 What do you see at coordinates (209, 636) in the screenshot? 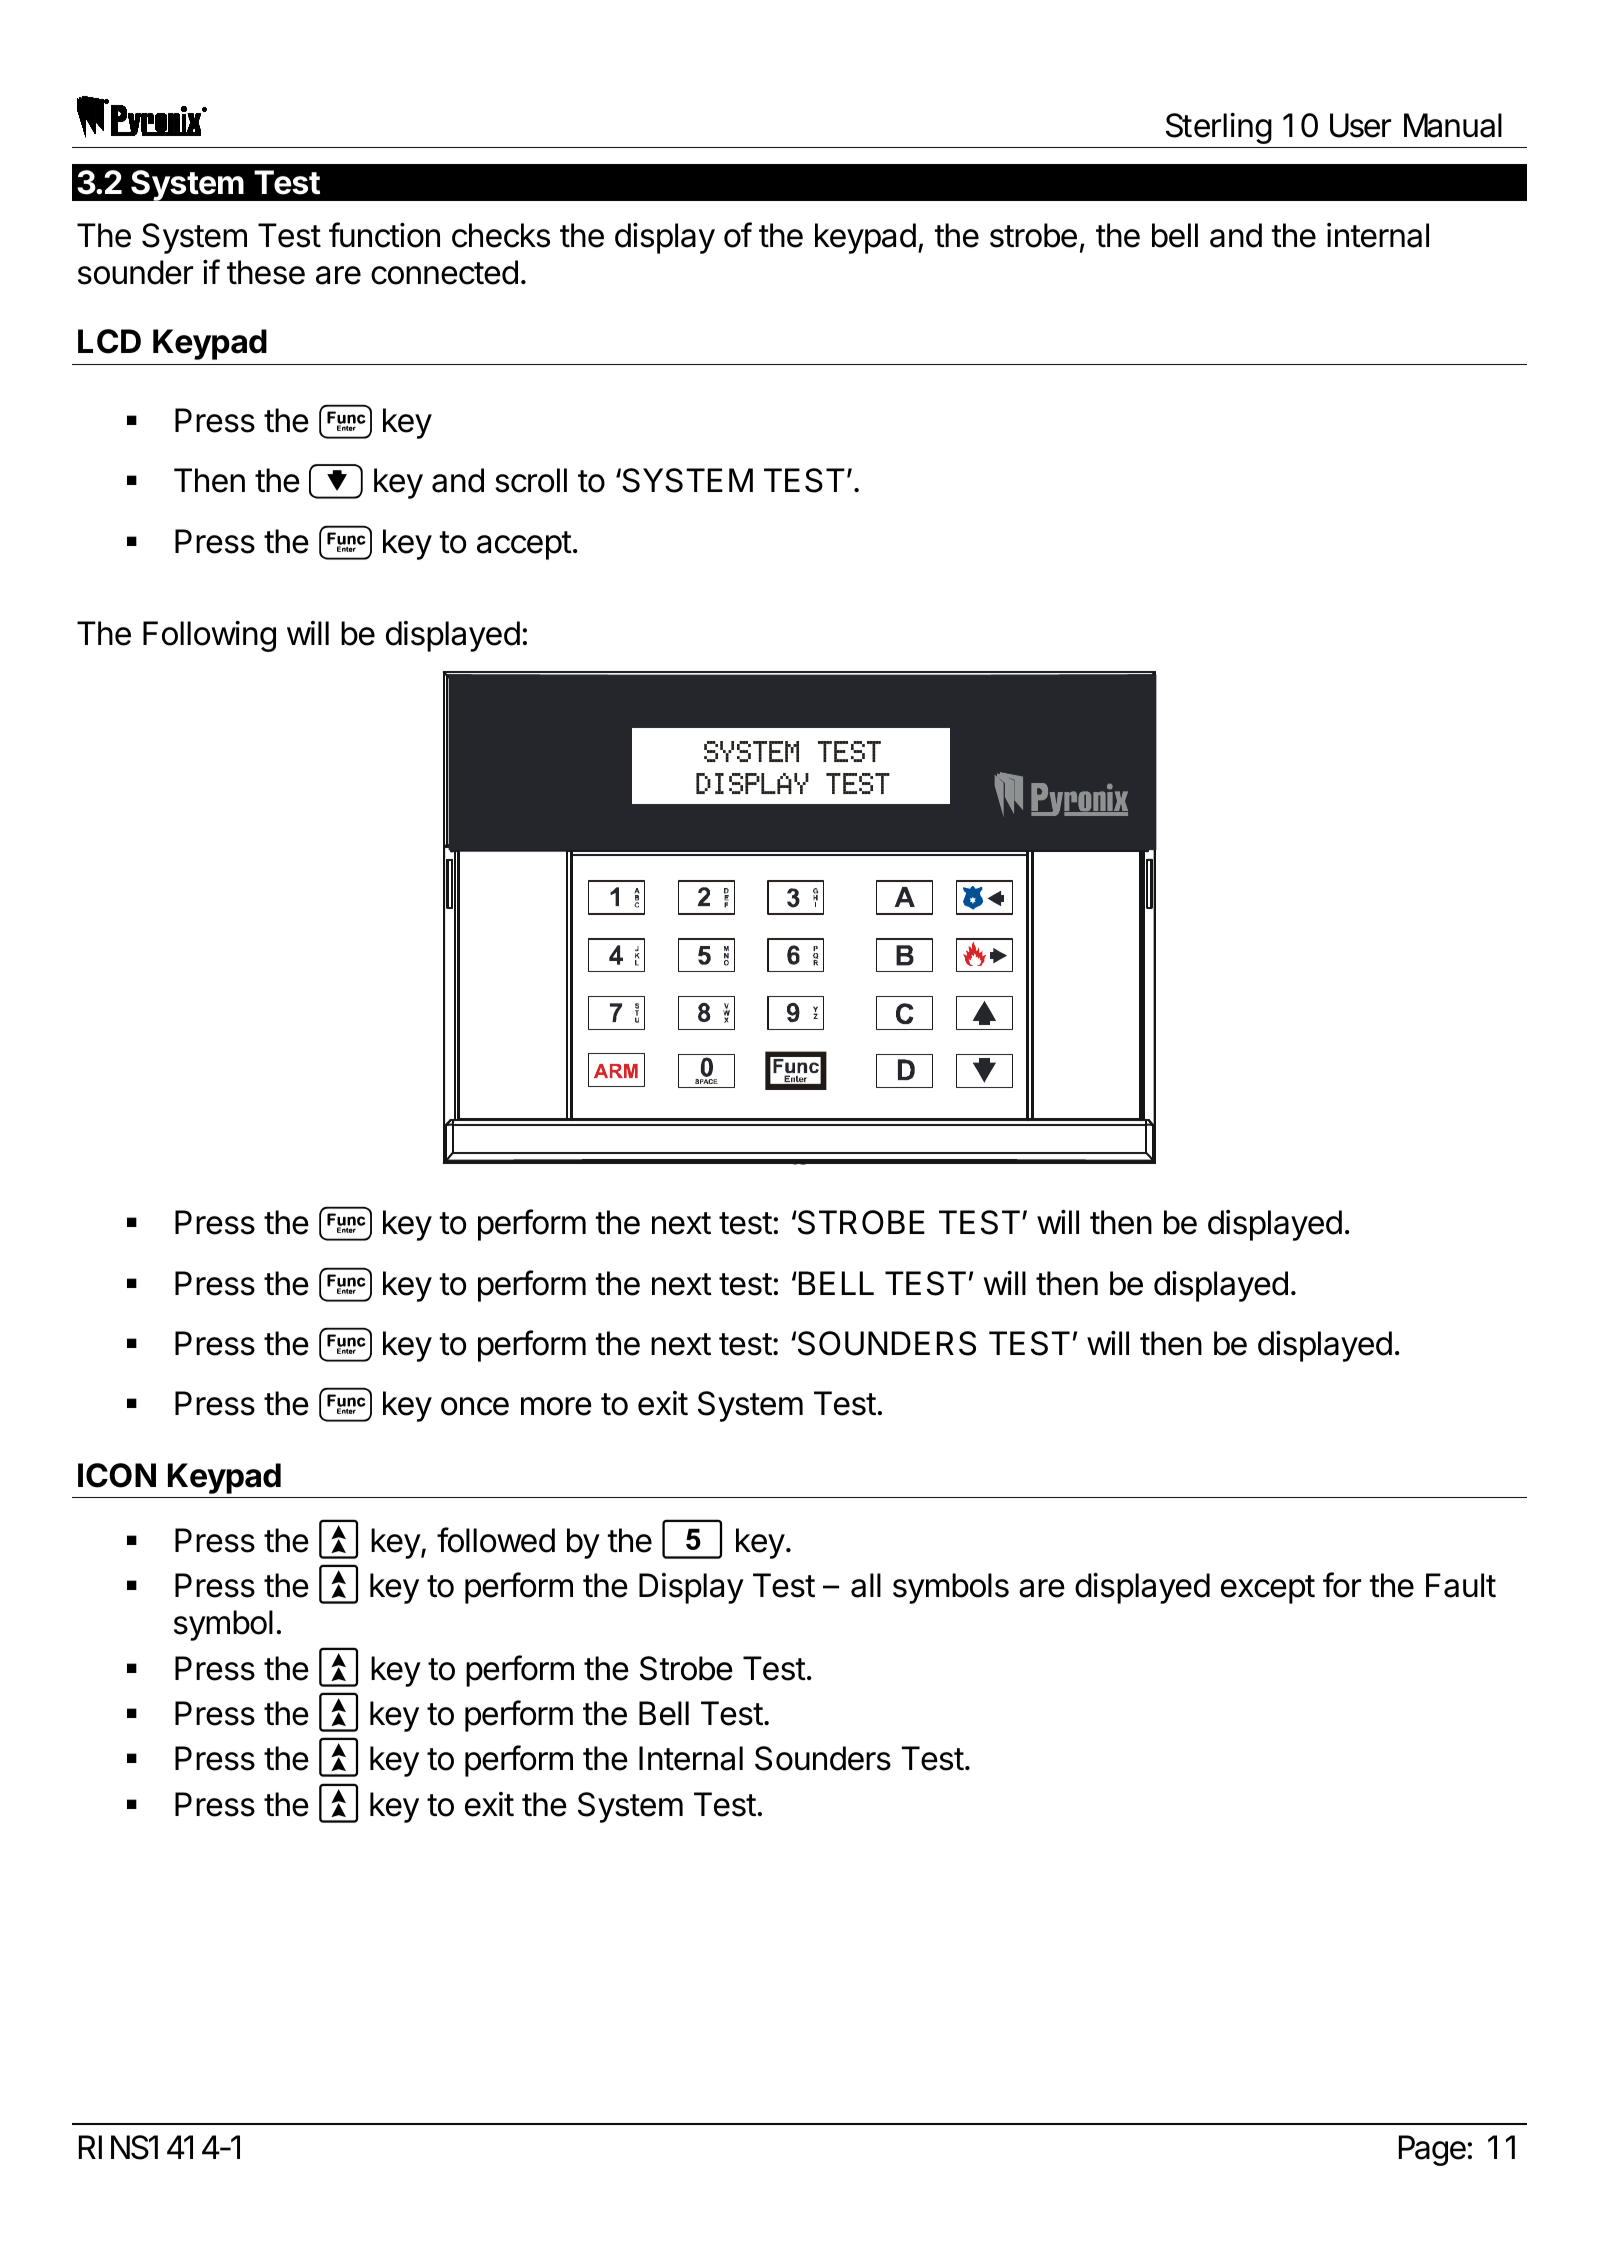
I see `Following` at bounding box center [209, 636].
